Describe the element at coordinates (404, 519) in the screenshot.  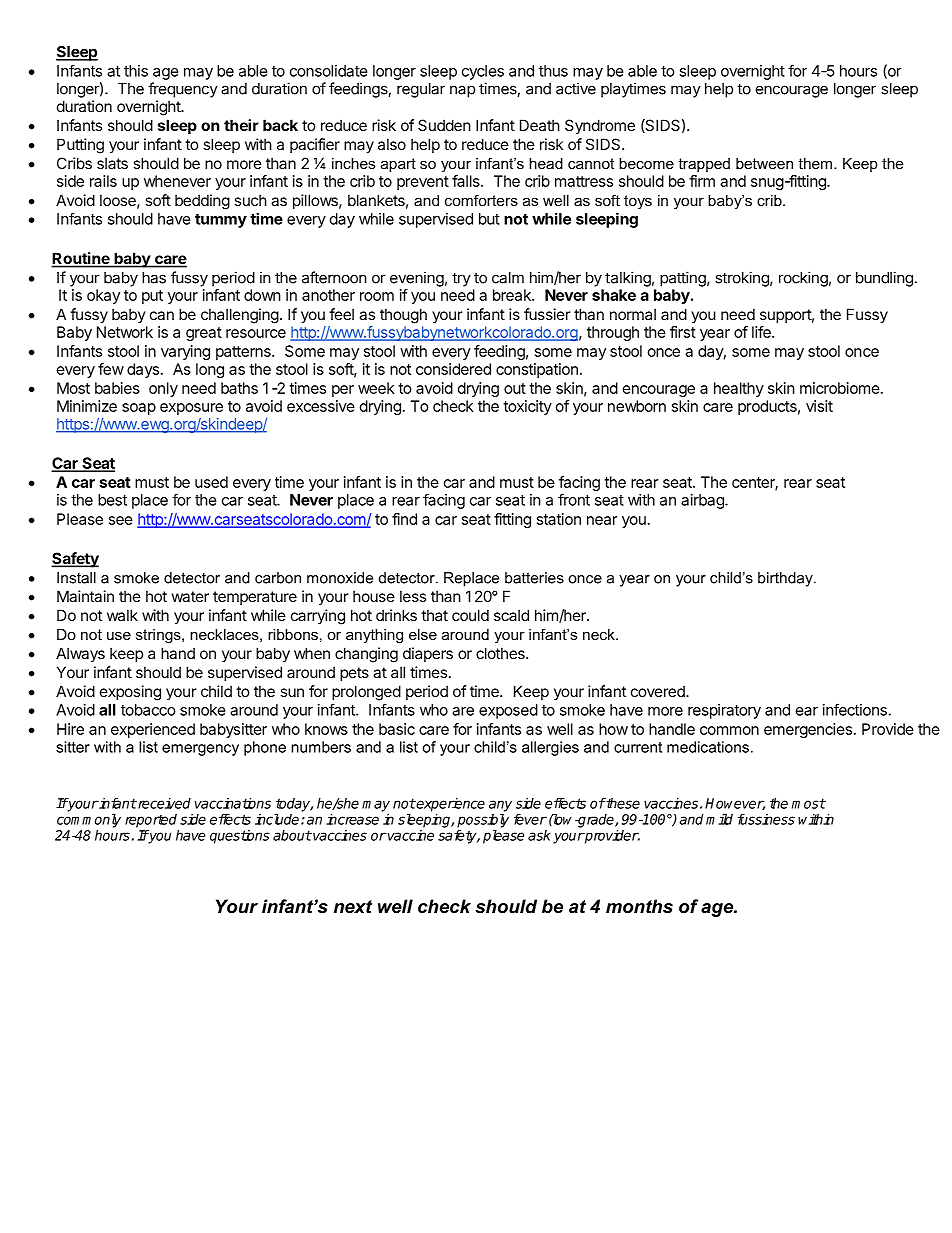
I see `find` at that location.
